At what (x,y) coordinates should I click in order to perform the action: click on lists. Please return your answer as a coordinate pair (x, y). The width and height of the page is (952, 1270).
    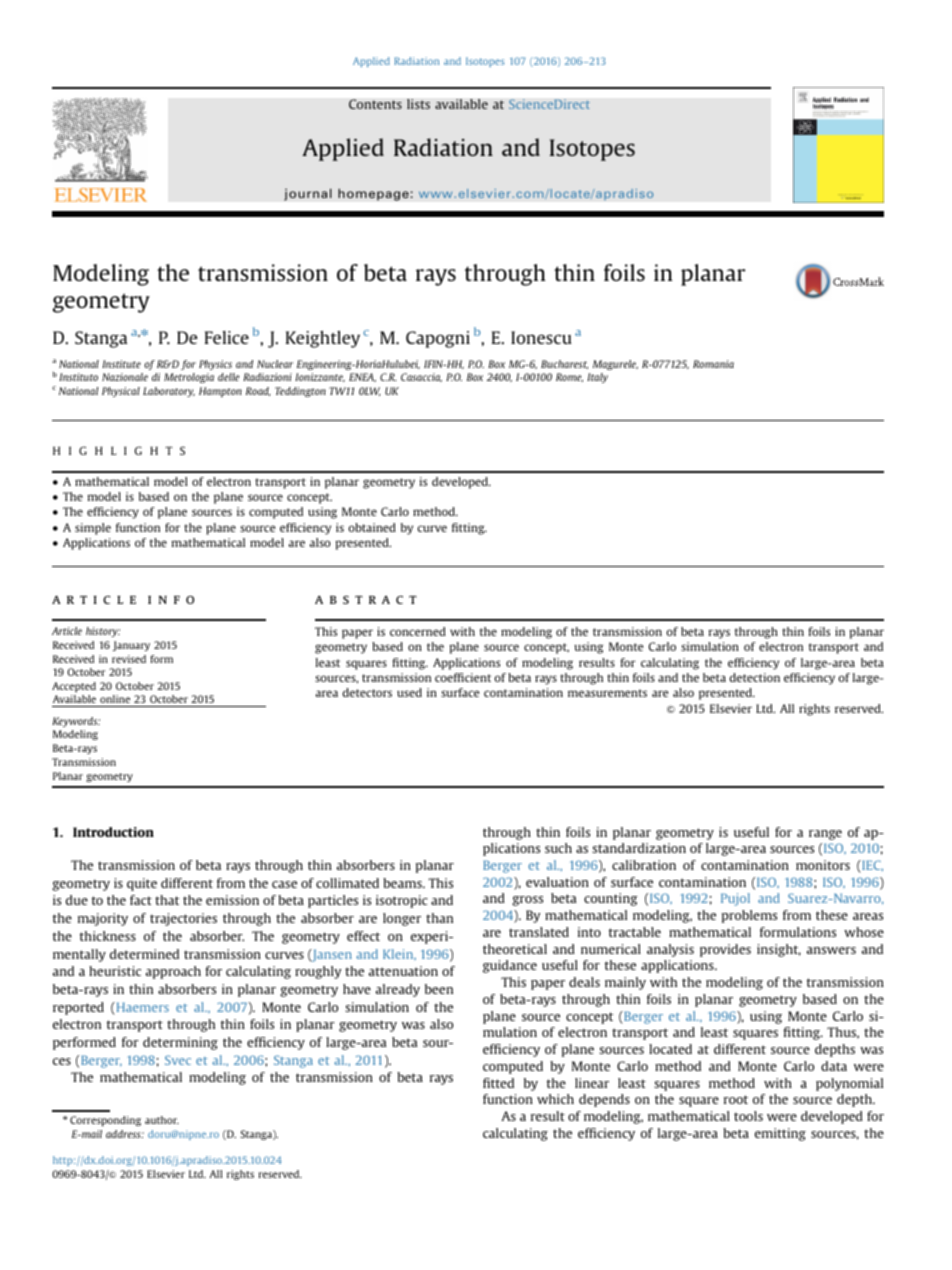
    Looking at the image, I should click on (418, 104).
